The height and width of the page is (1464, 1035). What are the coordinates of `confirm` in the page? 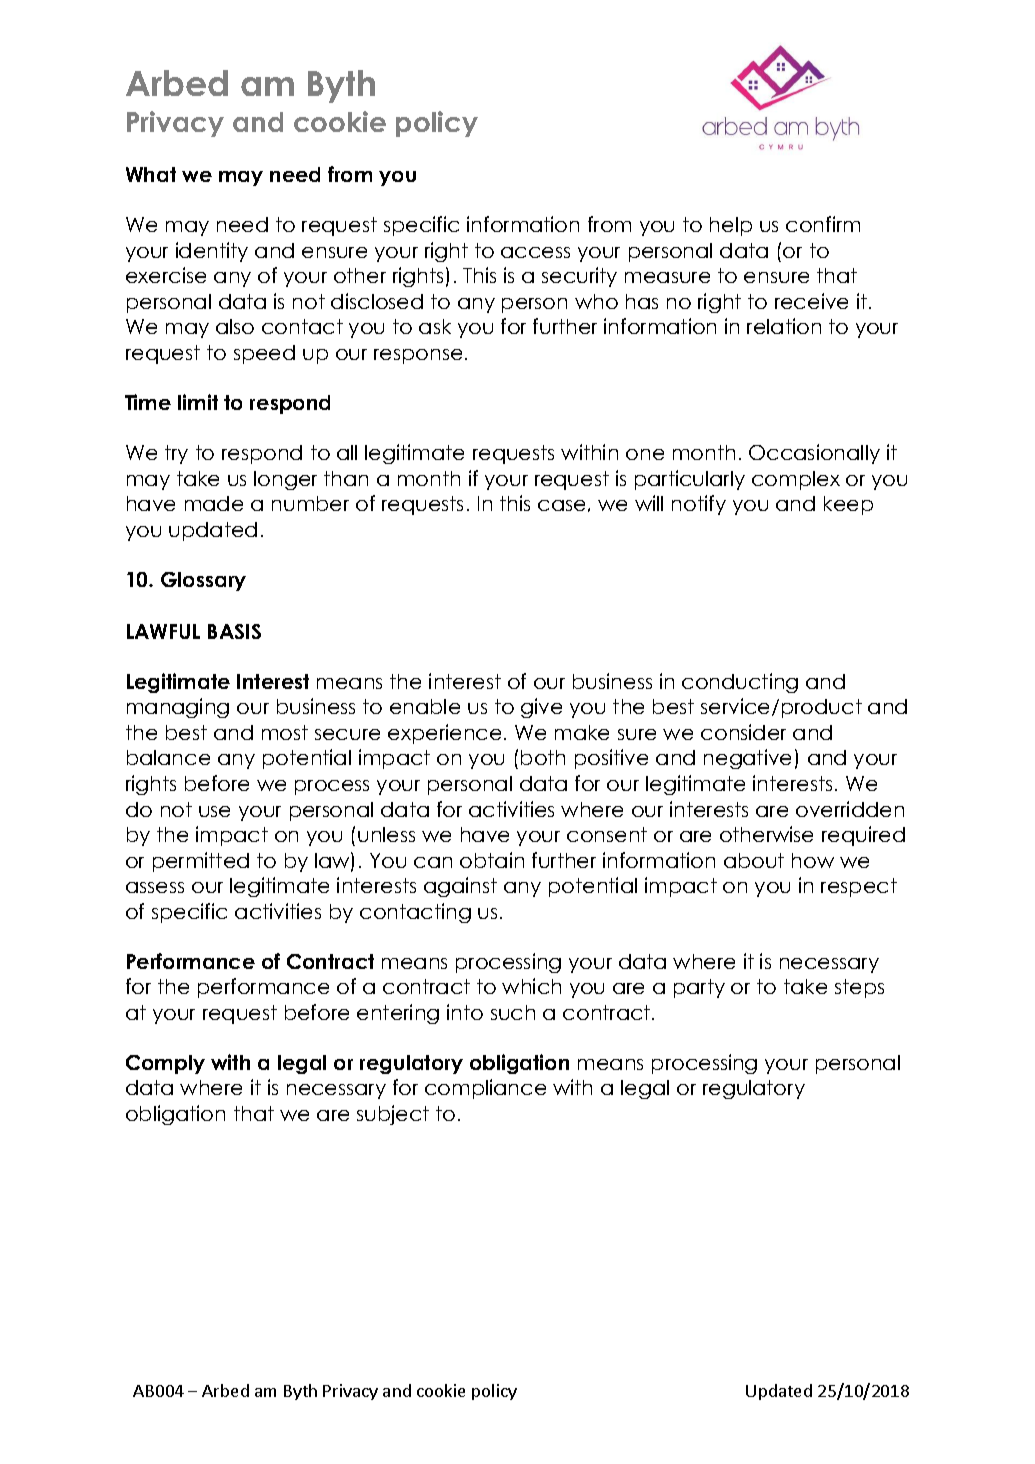 It's located at (823, 224).
